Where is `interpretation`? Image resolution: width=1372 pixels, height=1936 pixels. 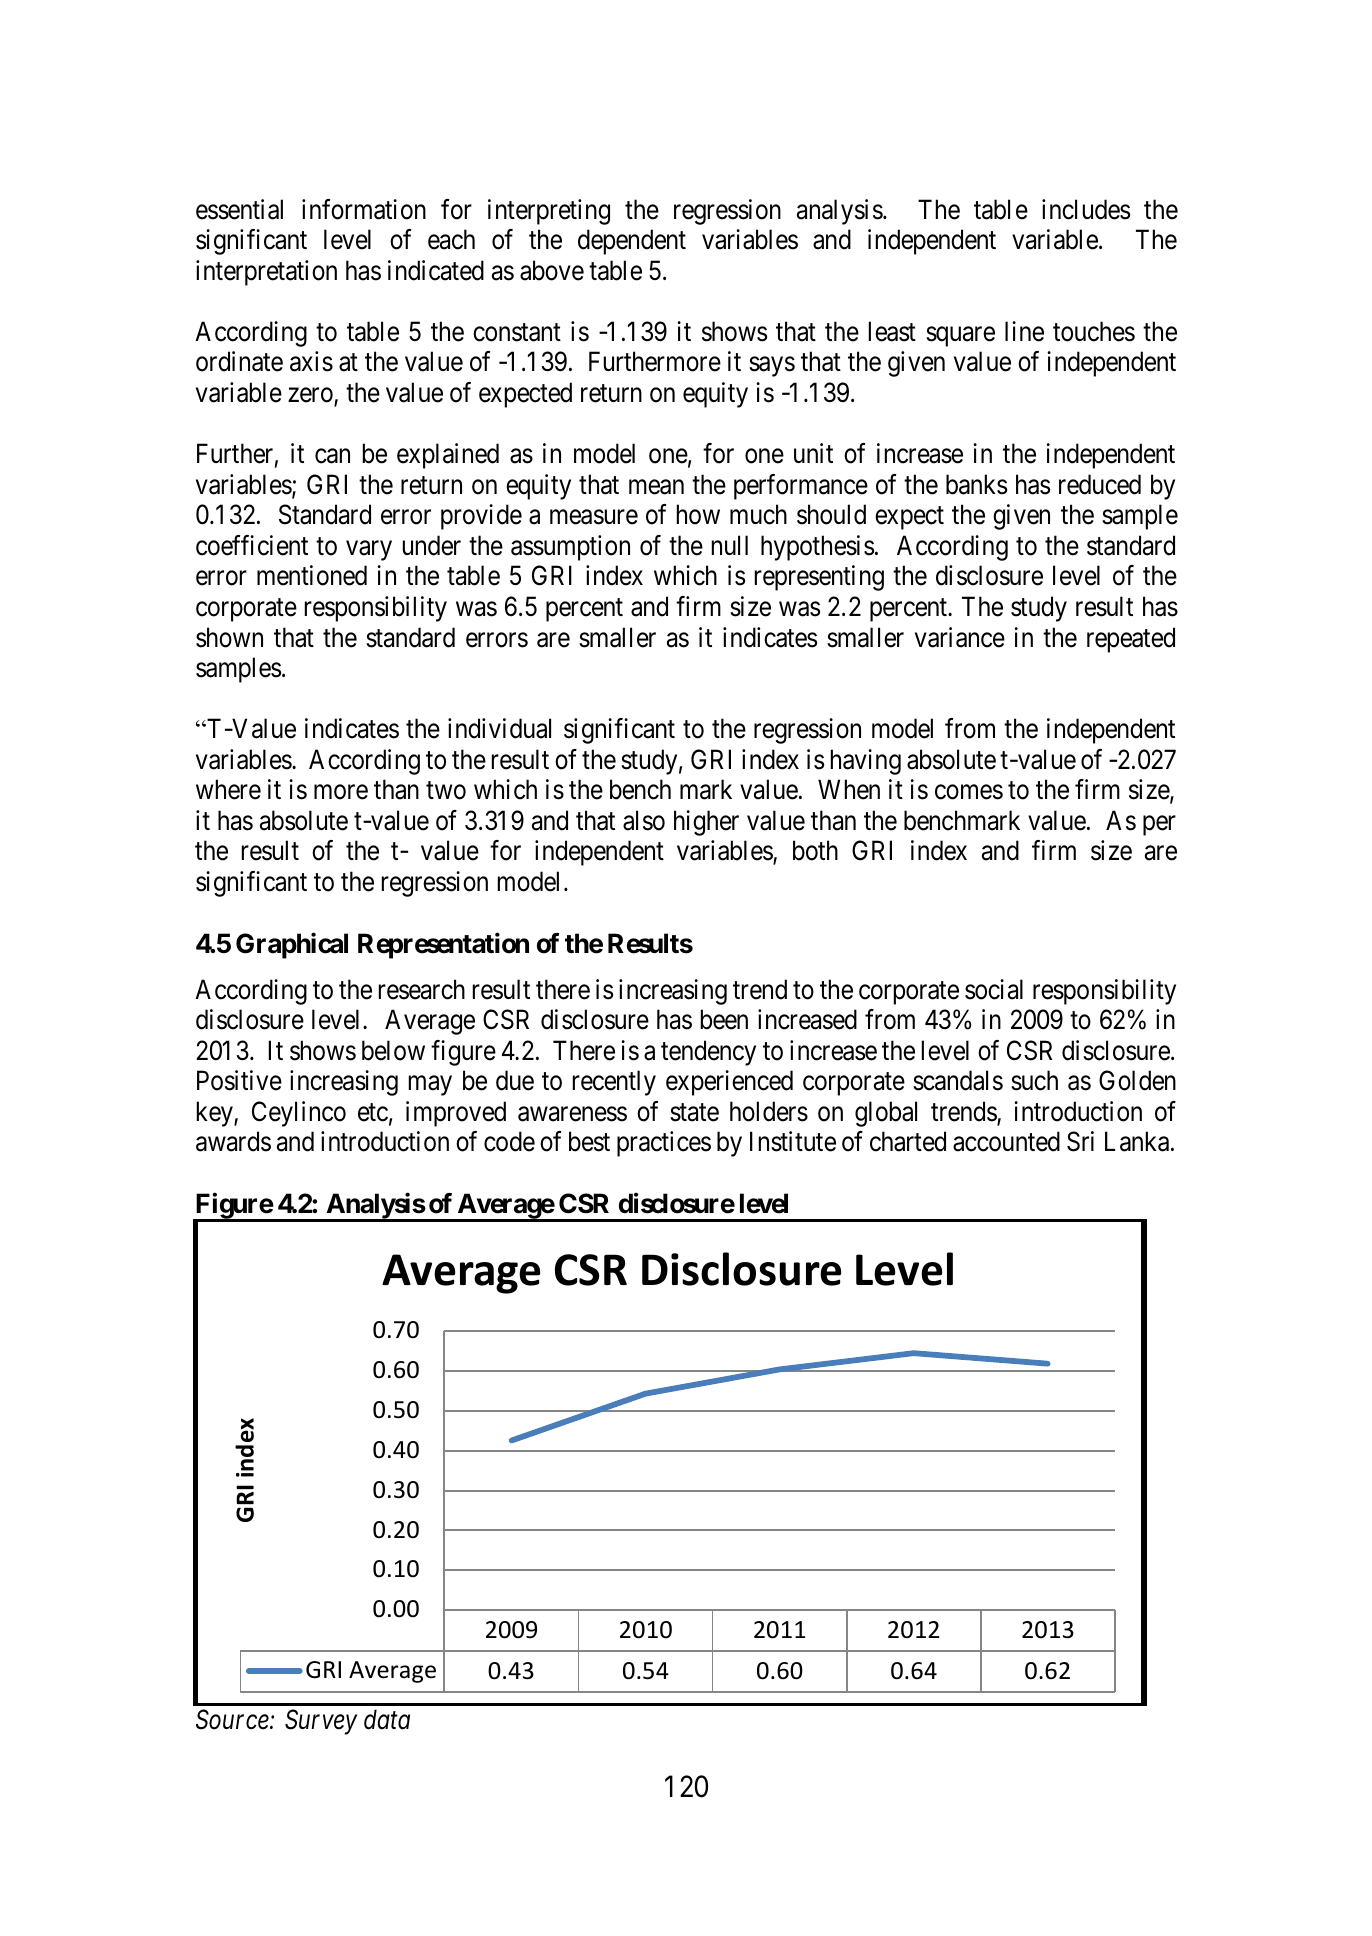 interpretation is located at coordinates (266, 273).
